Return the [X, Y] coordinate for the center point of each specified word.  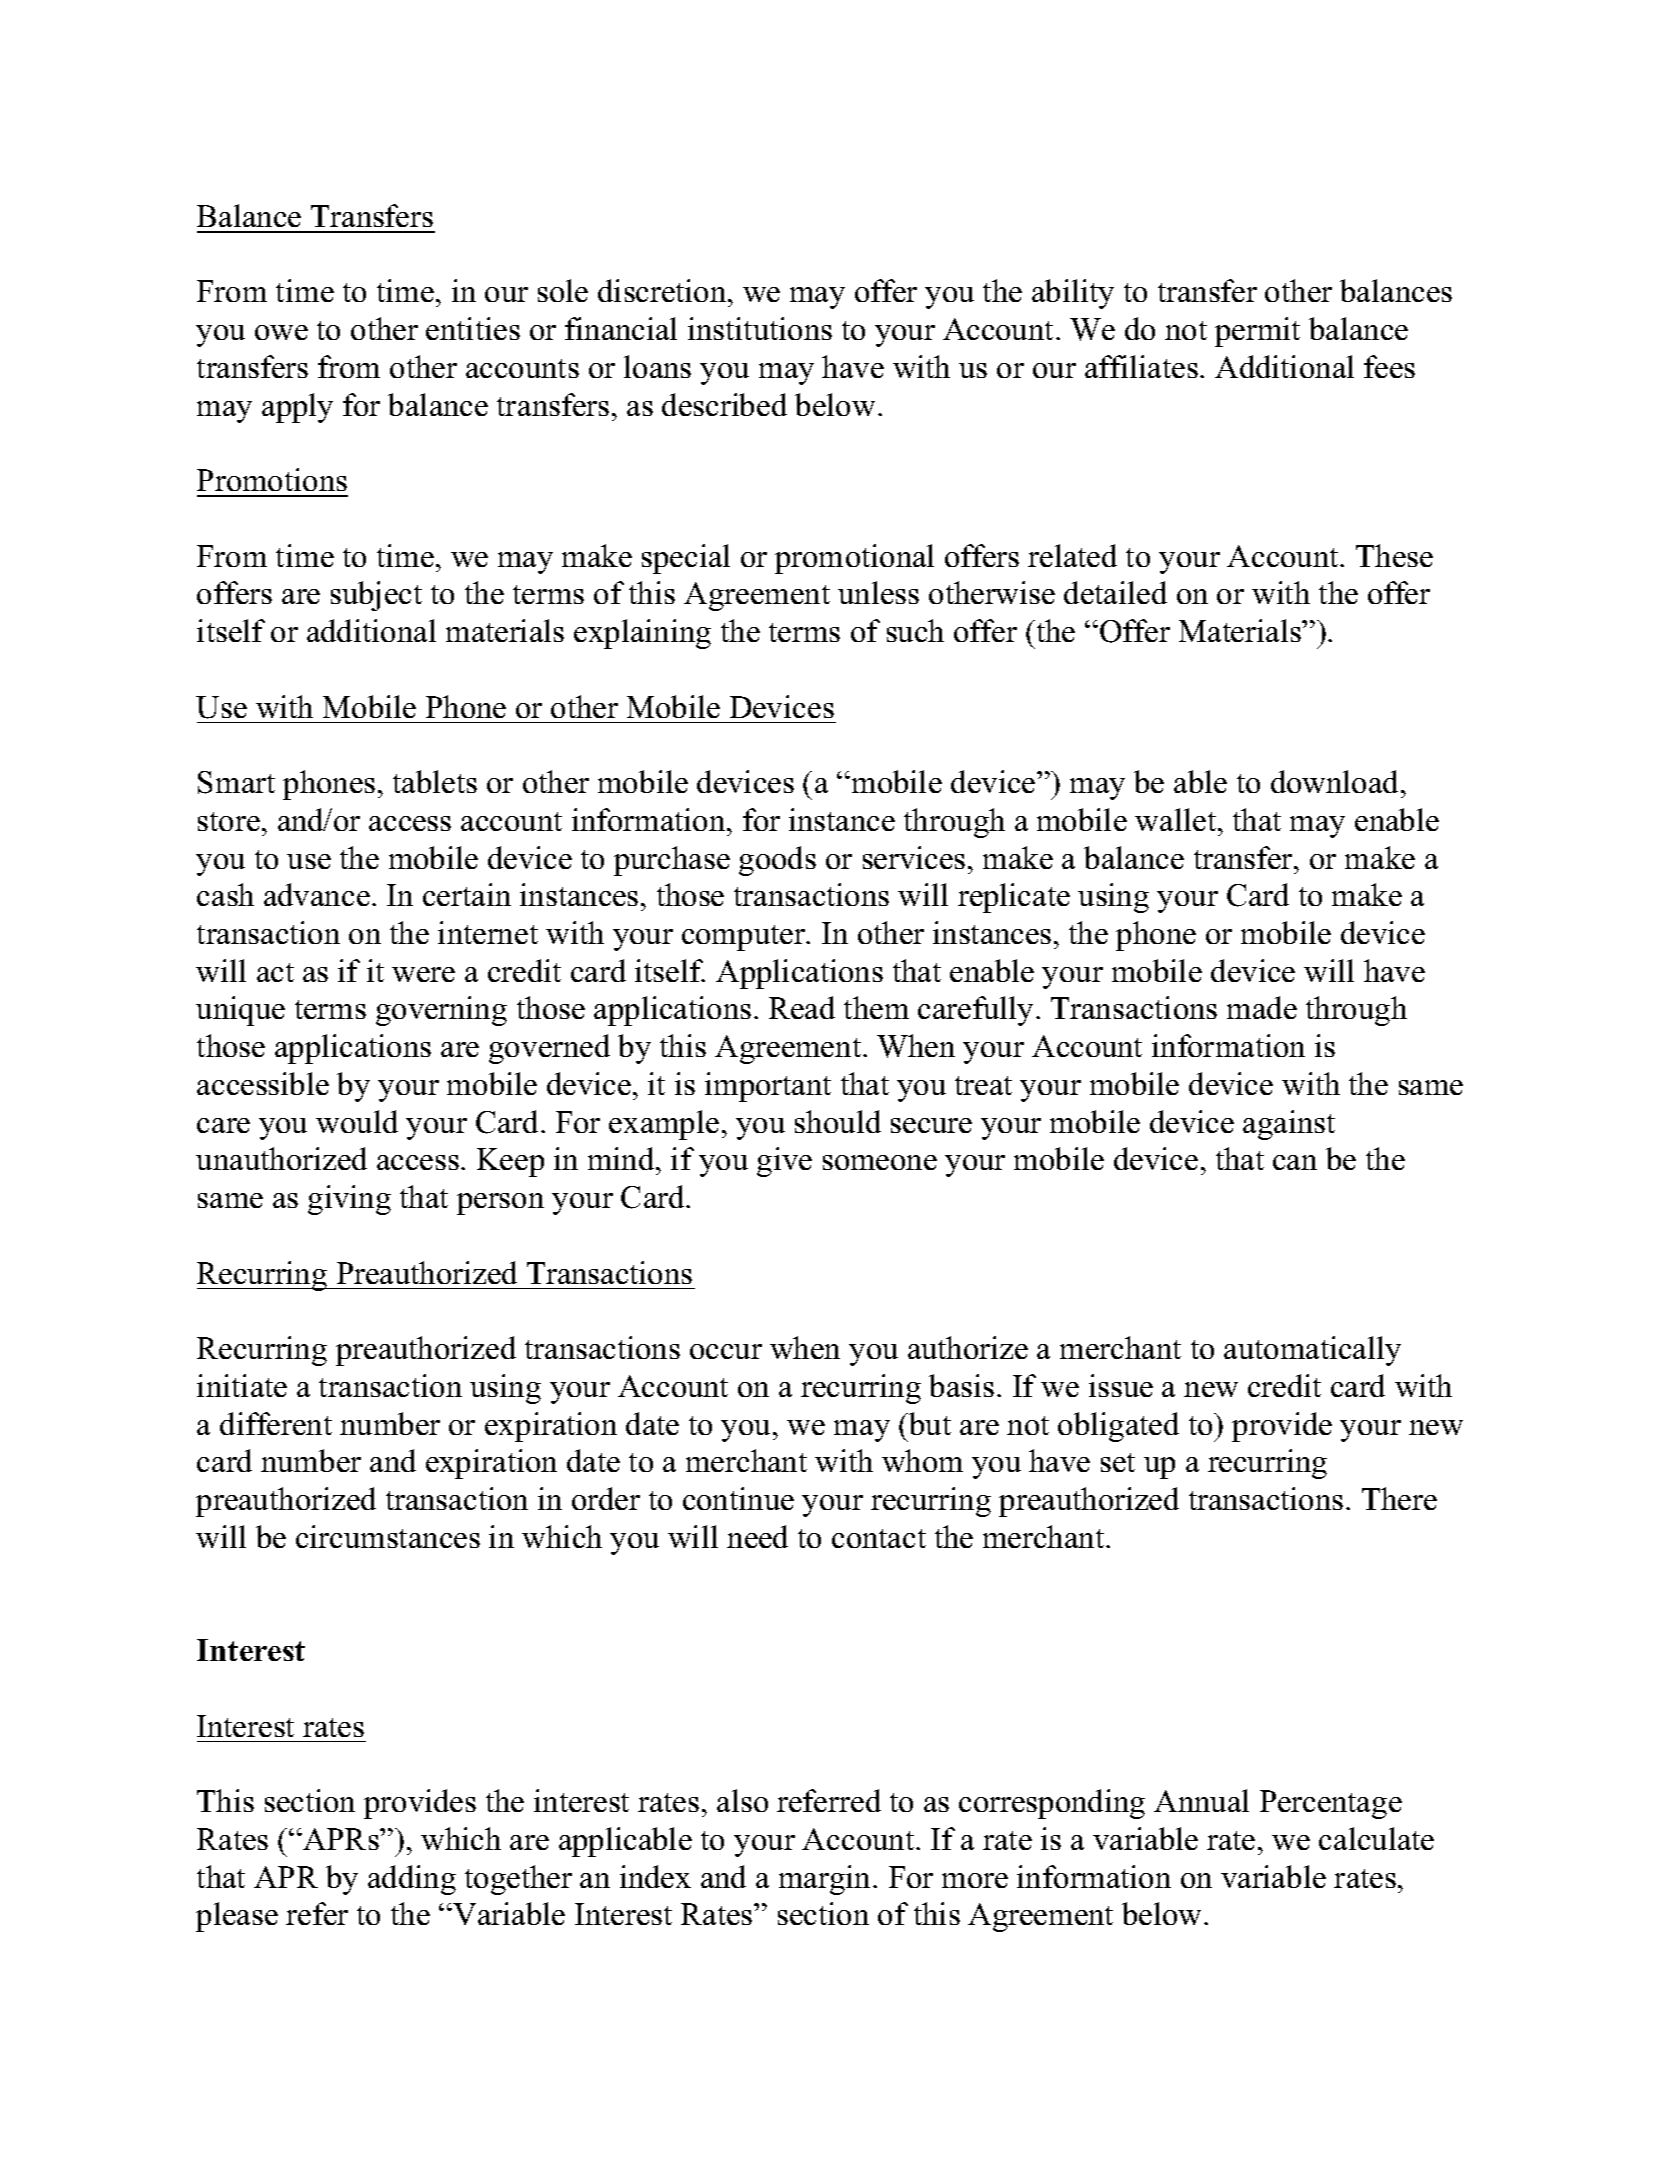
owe [281, 332]
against [1289, 1125]
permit [1257, 332]
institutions [760, 328]
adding [412, 1880]
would [357, 1121]
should [838, 1121]
